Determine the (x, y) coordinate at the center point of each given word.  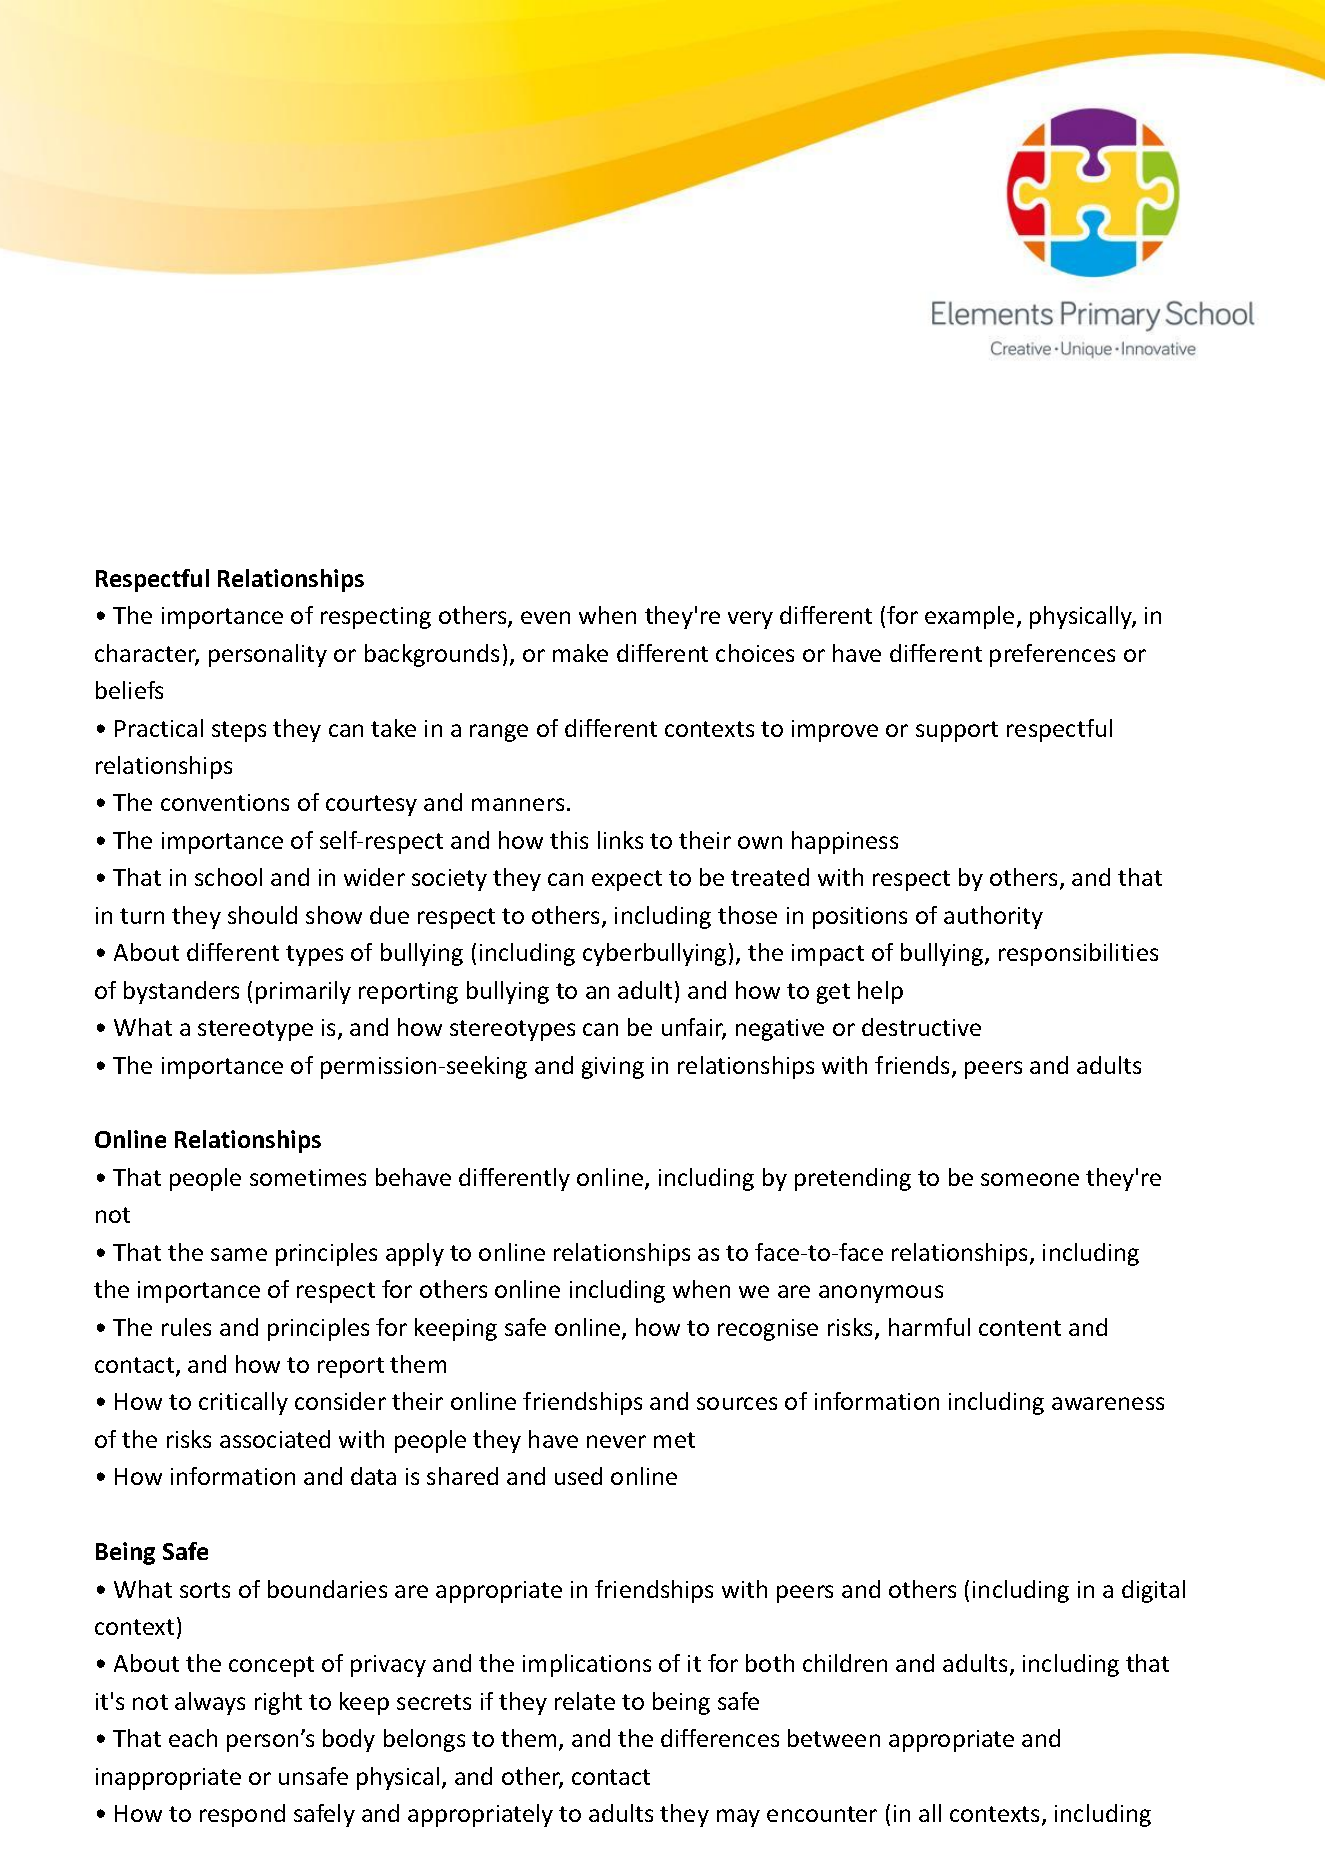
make (580, 653)
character (147, 654)
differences (720, 1738)
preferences (1052, 655)
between (834, 1738)
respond (242, 1815)
